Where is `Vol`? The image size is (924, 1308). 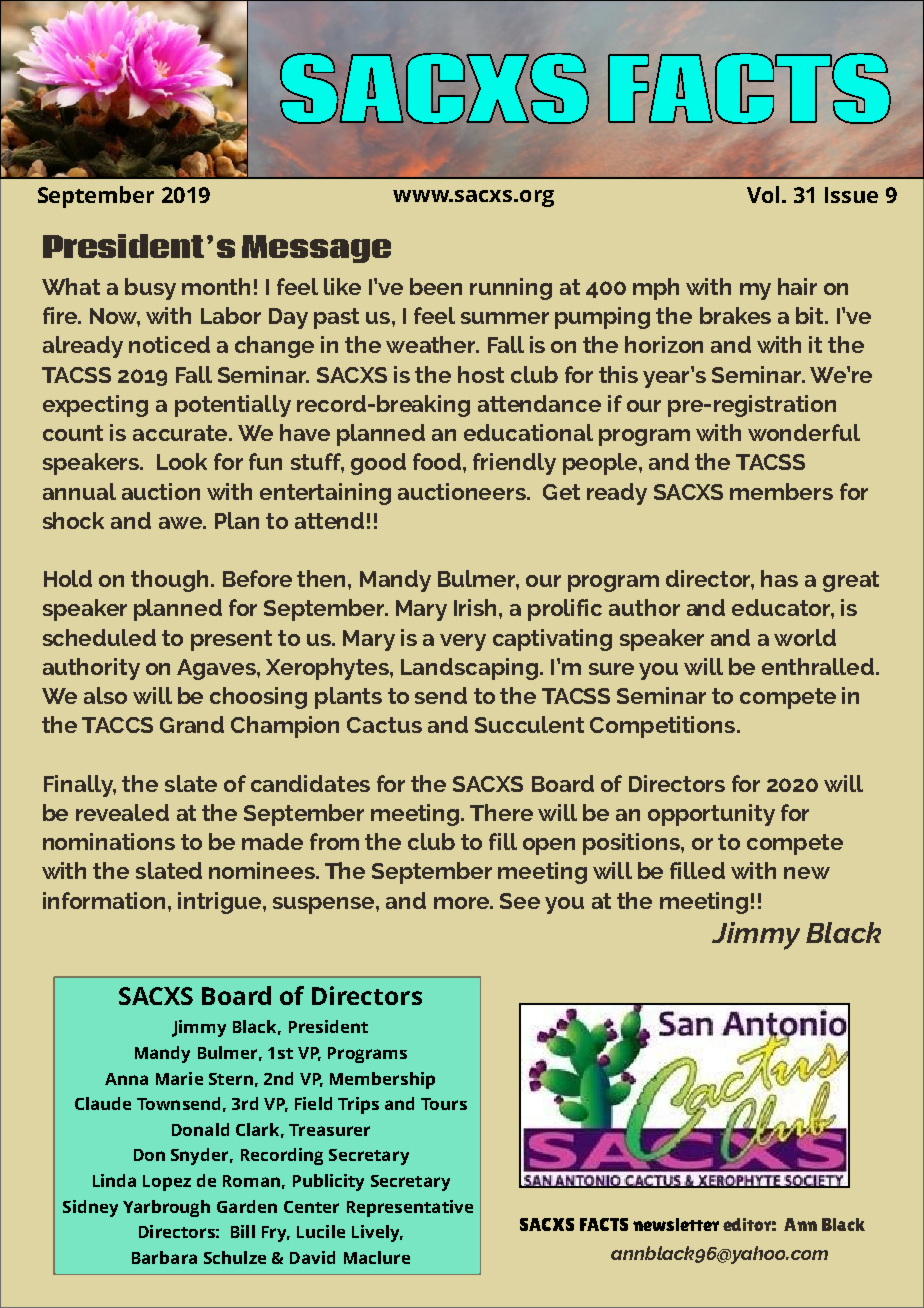 Vol is located at coordinates (763, 194).
